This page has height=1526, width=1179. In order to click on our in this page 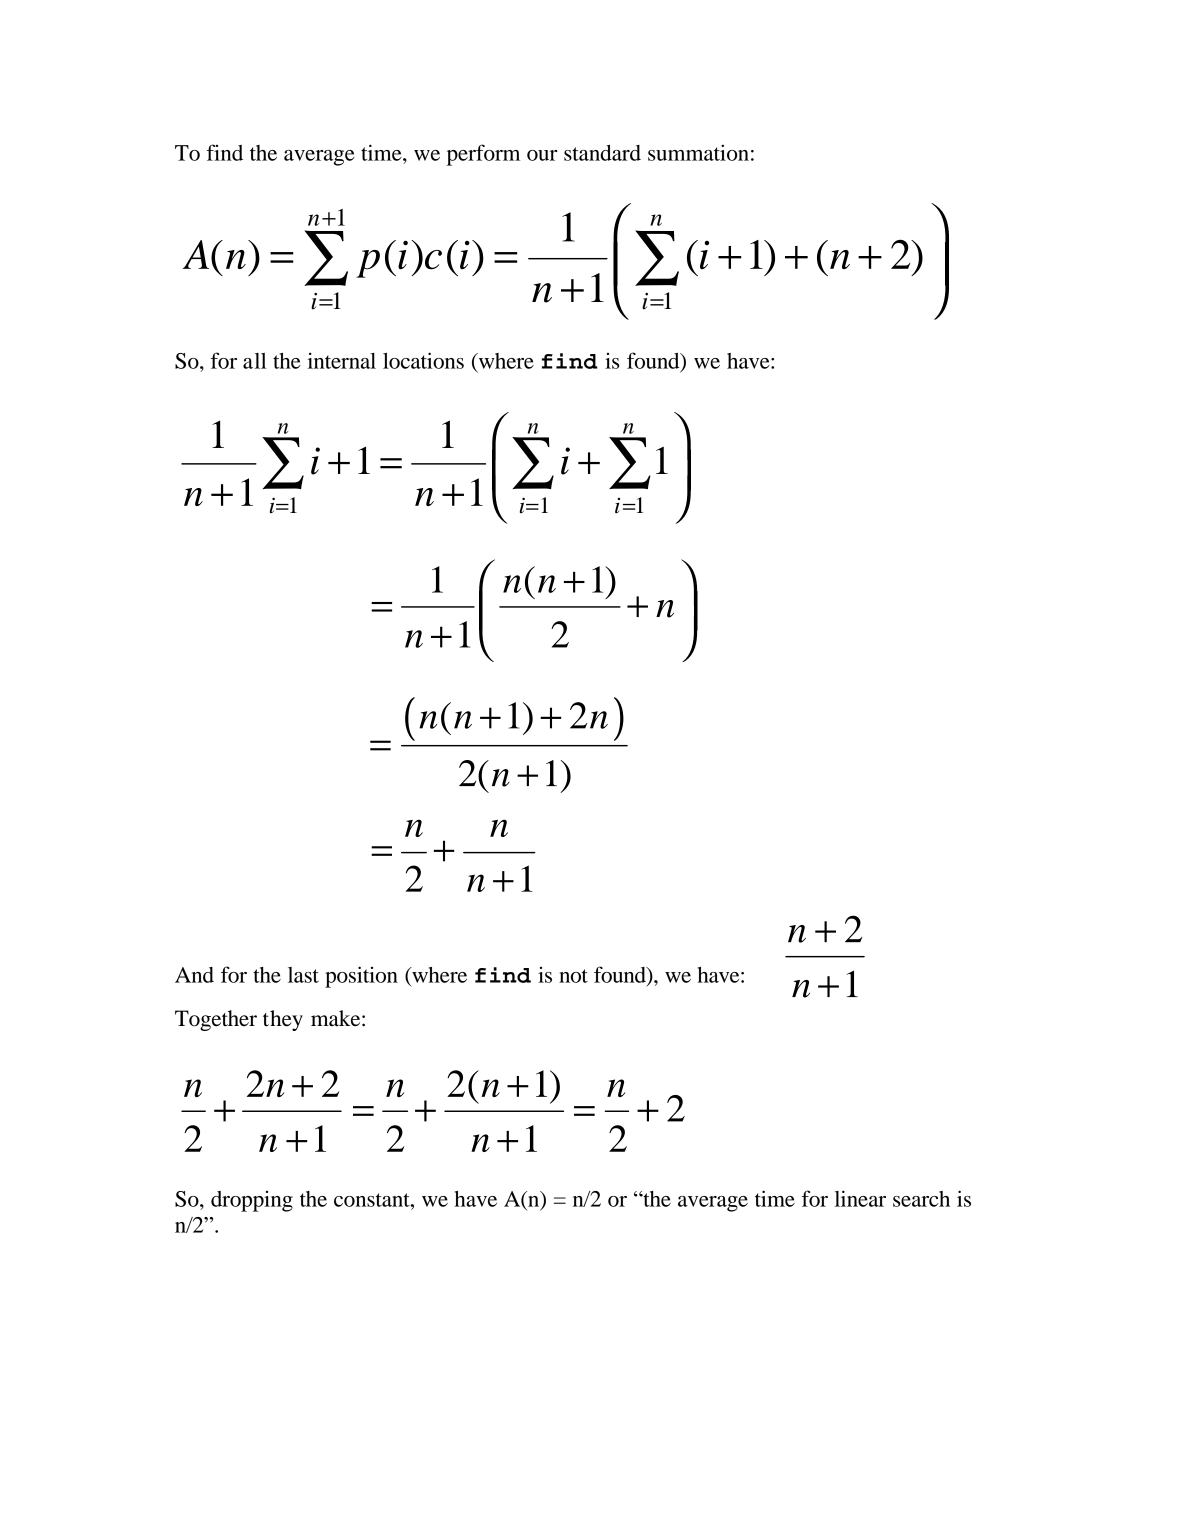, I will do `click(542, 155)`.
